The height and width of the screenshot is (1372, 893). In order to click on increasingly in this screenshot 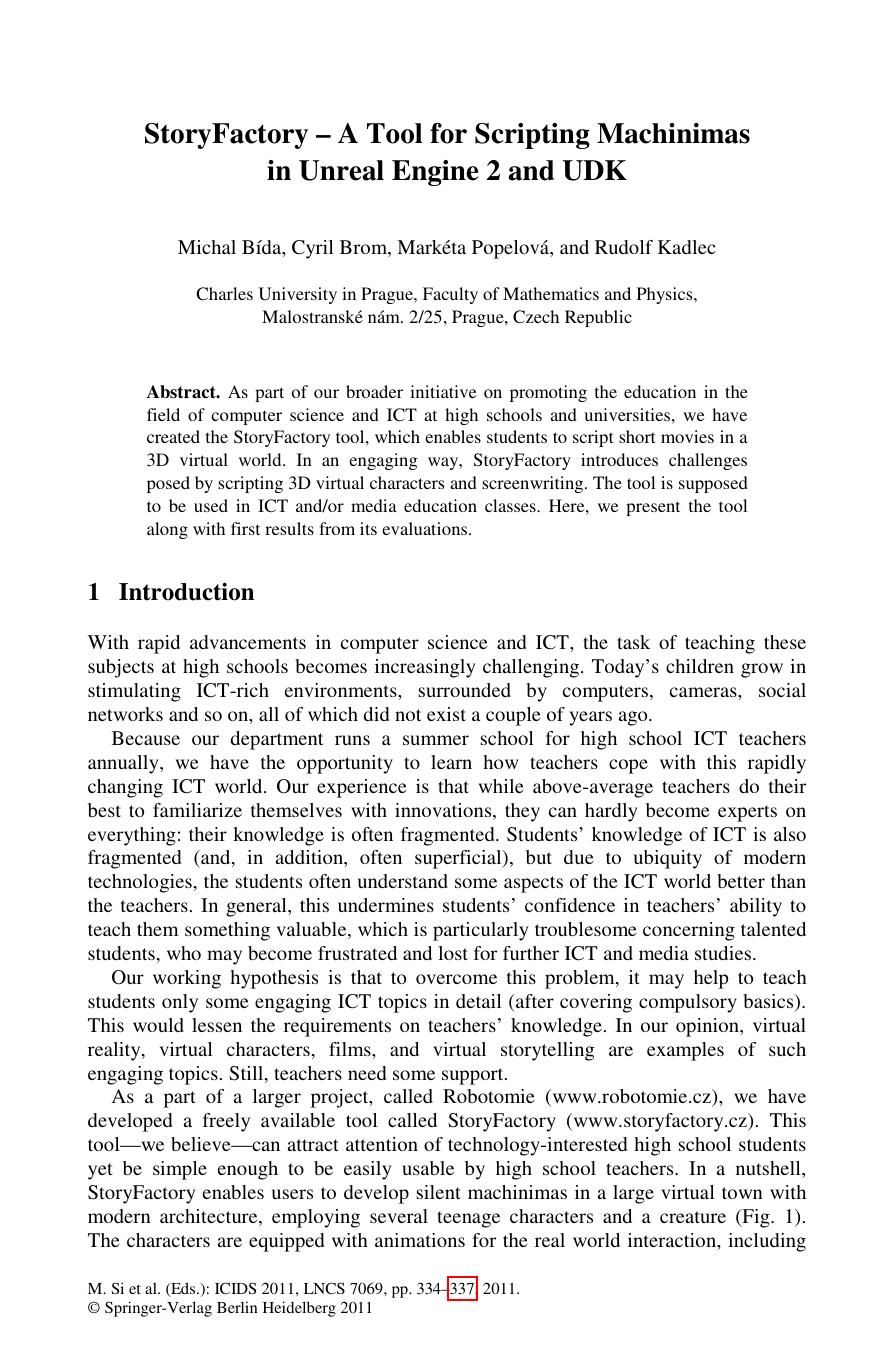, I will do `click(425, 668)`.
